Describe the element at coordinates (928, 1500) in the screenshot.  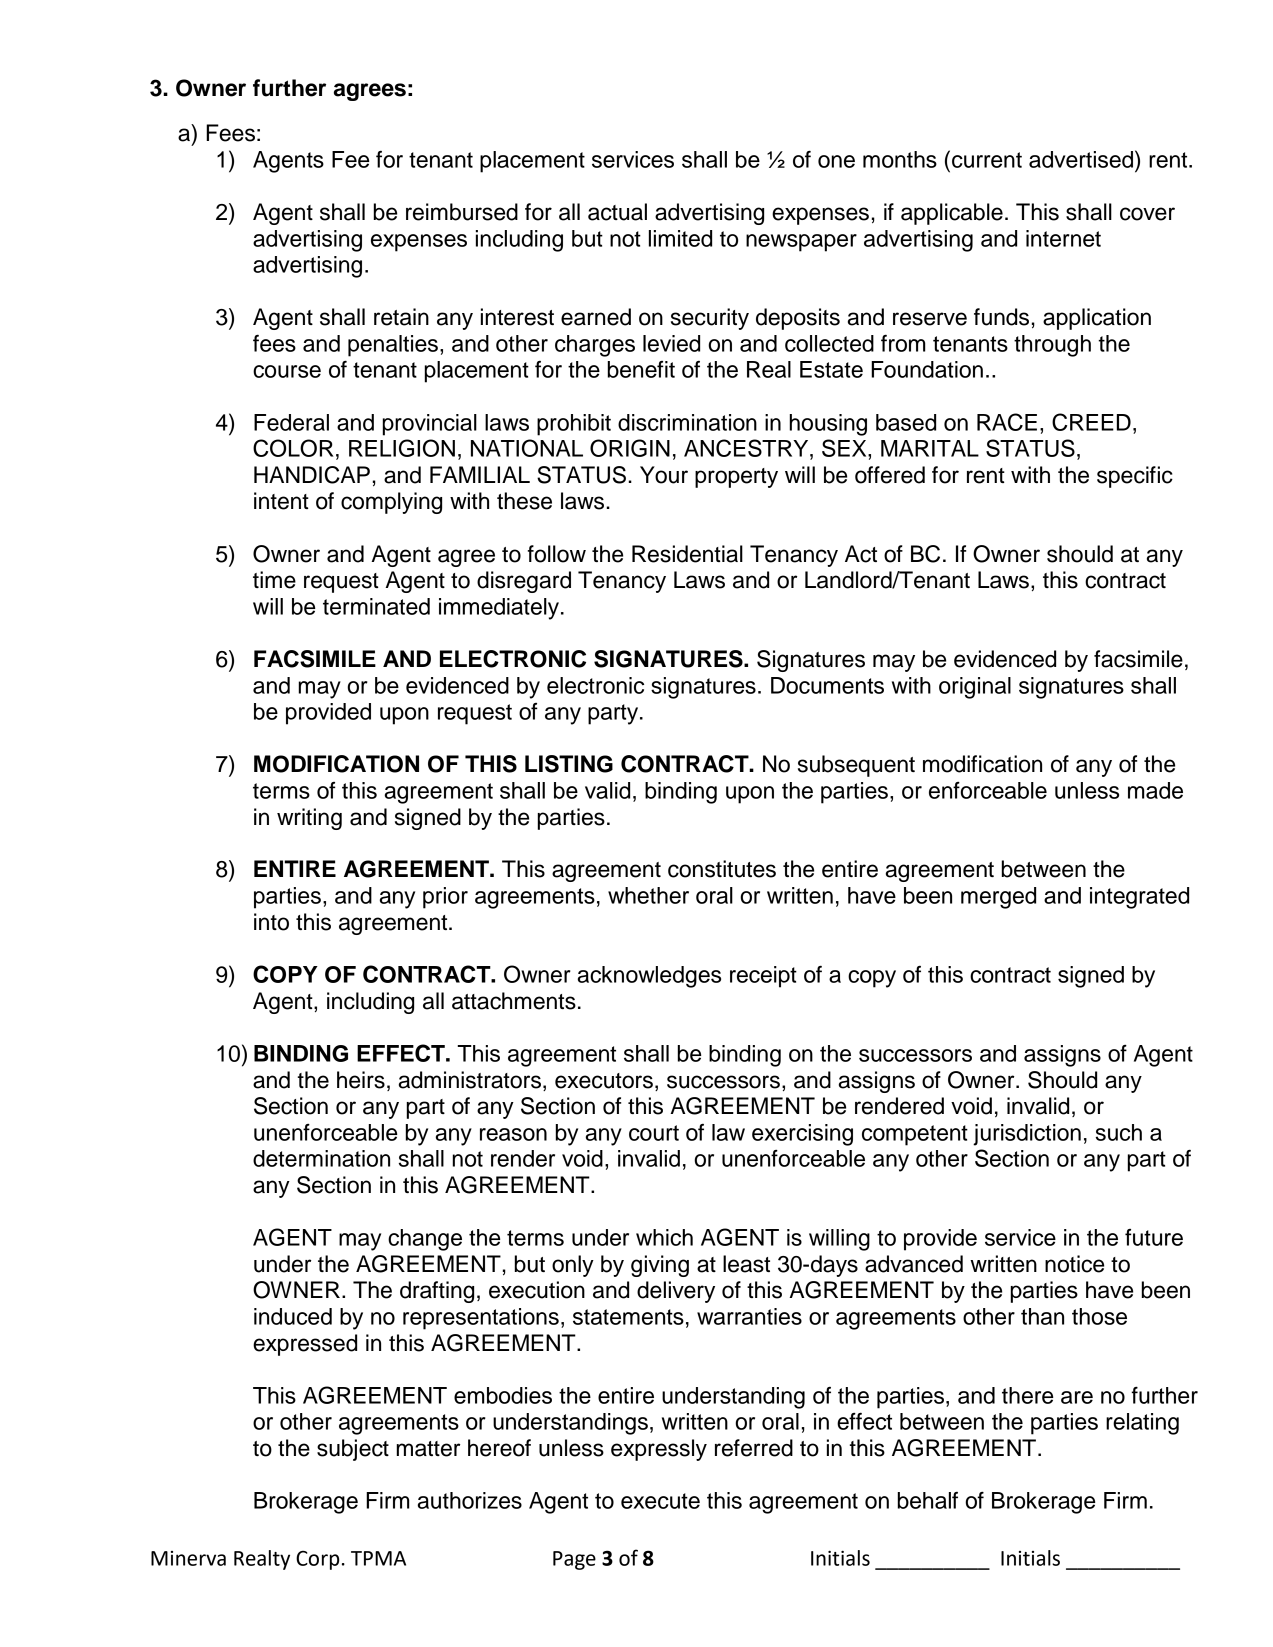
I see `behalf` at that location.
